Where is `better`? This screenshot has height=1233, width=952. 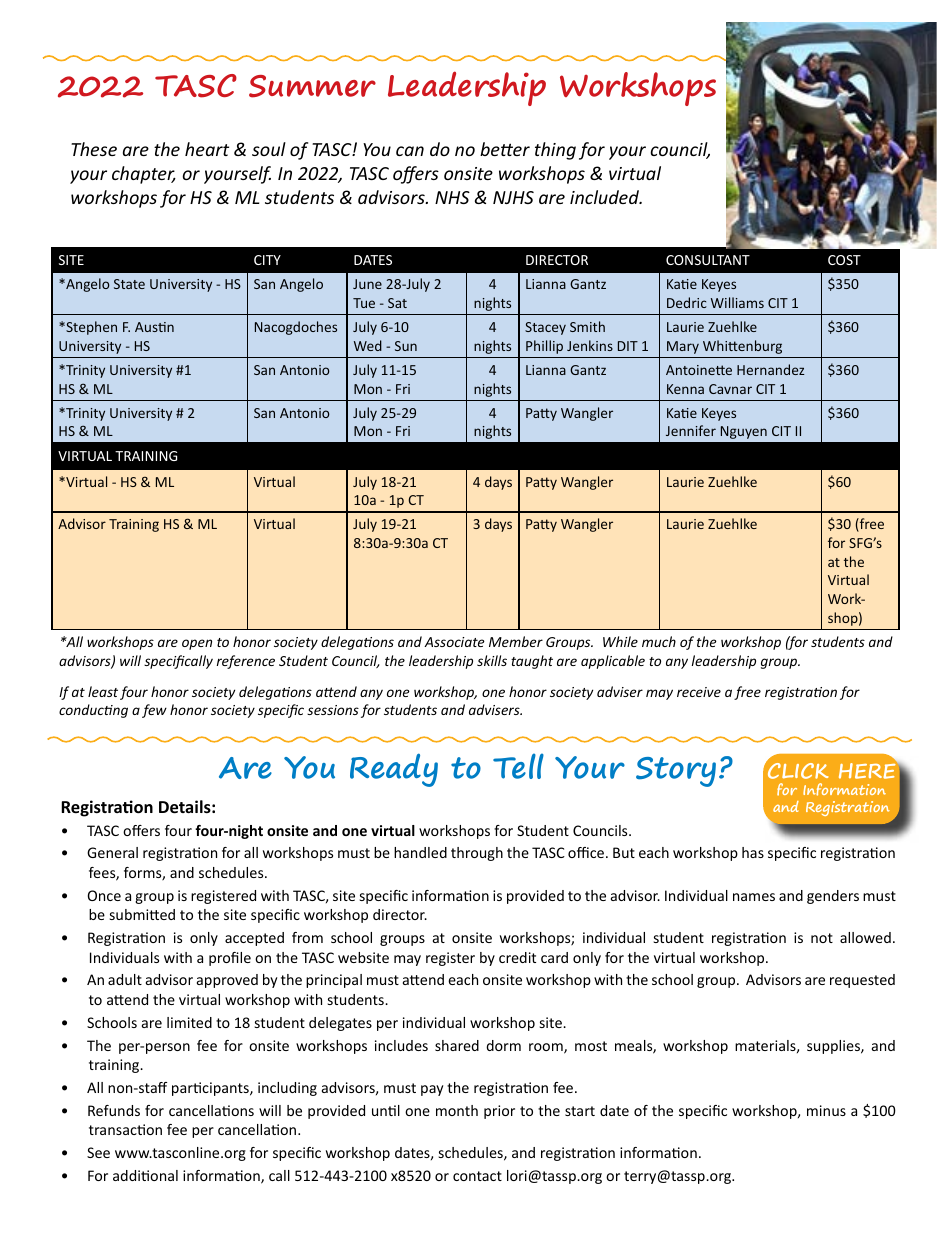 better is located at coordinates (505, 149).
